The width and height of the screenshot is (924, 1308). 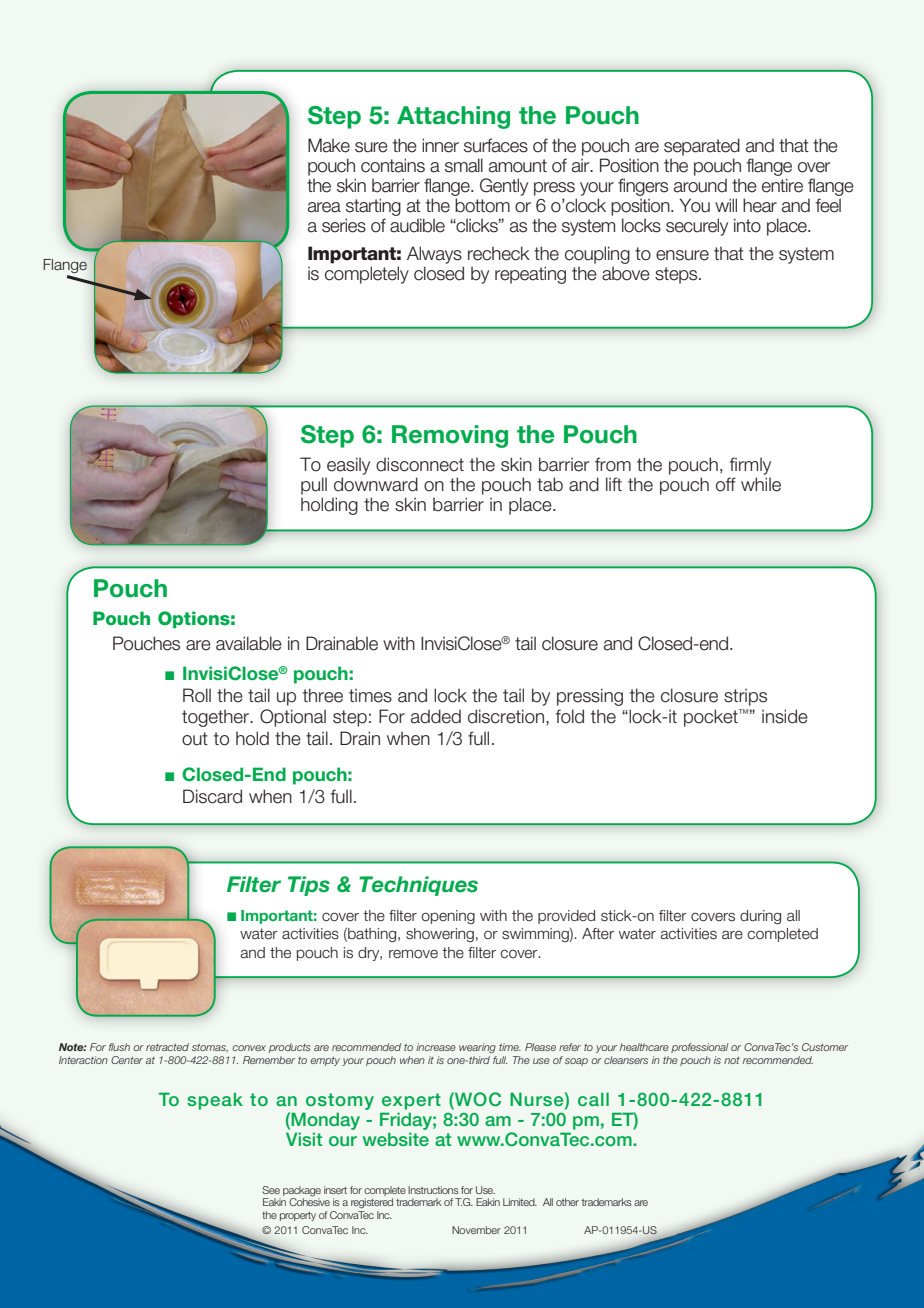 What do you see at coordinates (567, 1202) in the screenshot?
I see `other` at bounding box center [567, 1202].
